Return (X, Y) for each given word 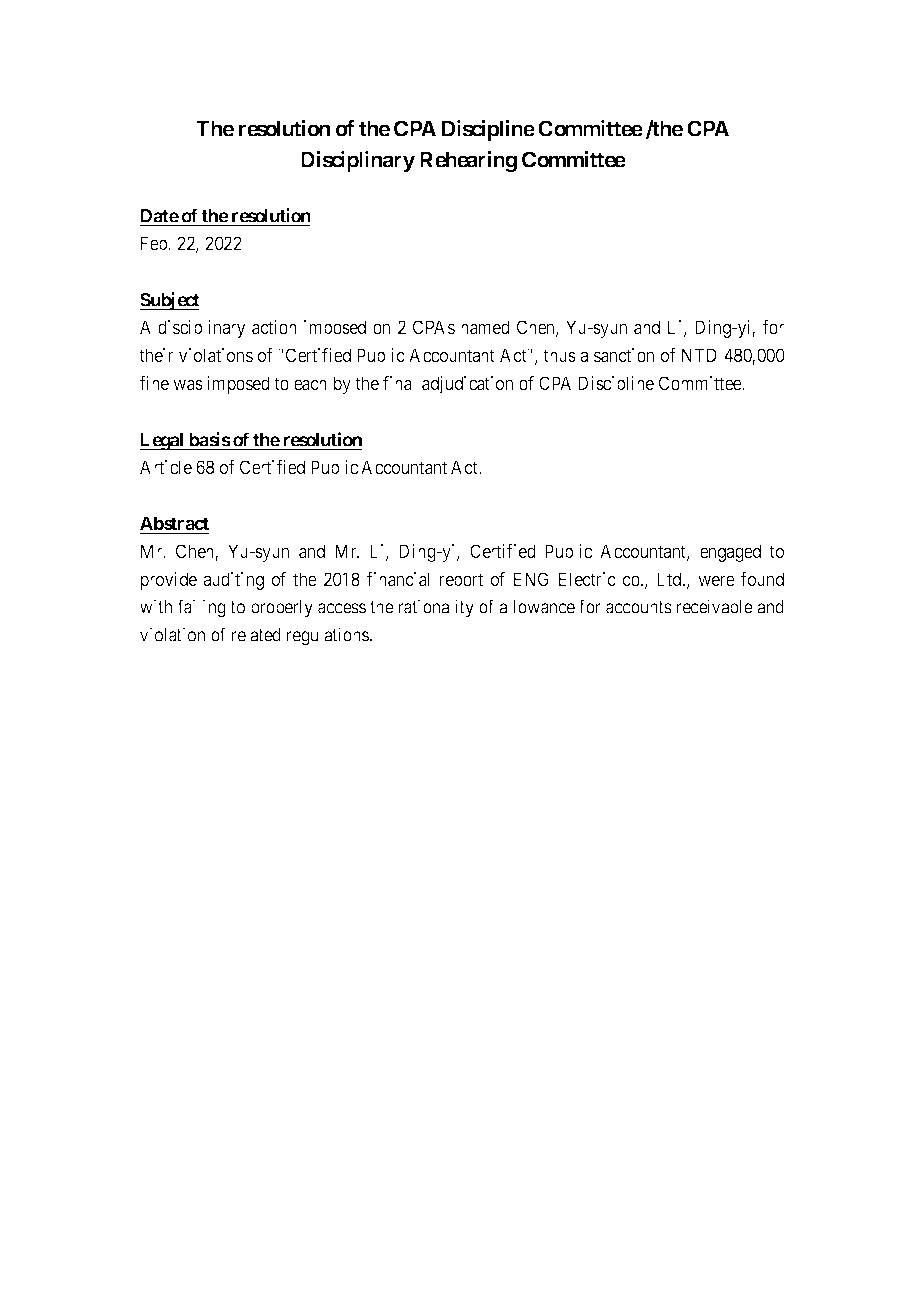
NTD (699, 355)
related (256, 635)
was (188, 384)
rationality (436, 608)
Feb (155, 243)
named (485, 327)
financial (397, 579)
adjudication (467, 385)
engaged (730, 553)
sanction (624, 355)
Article (166, 467)
